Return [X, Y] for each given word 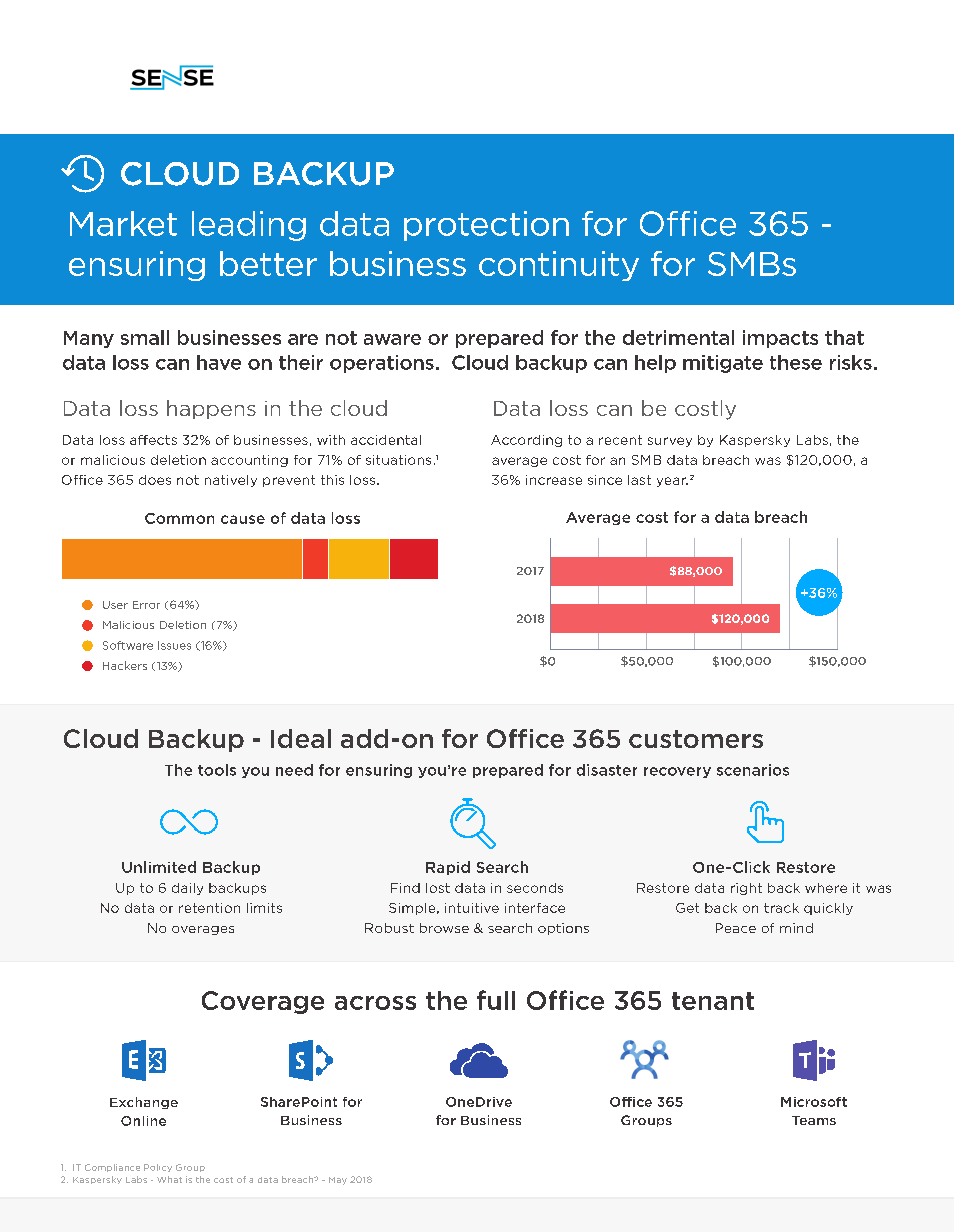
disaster [607, 770]
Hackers [125, 665]
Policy [158, 1168]
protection [486, 226]
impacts [780, 339]
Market [123, 223]
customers [696, 739]
